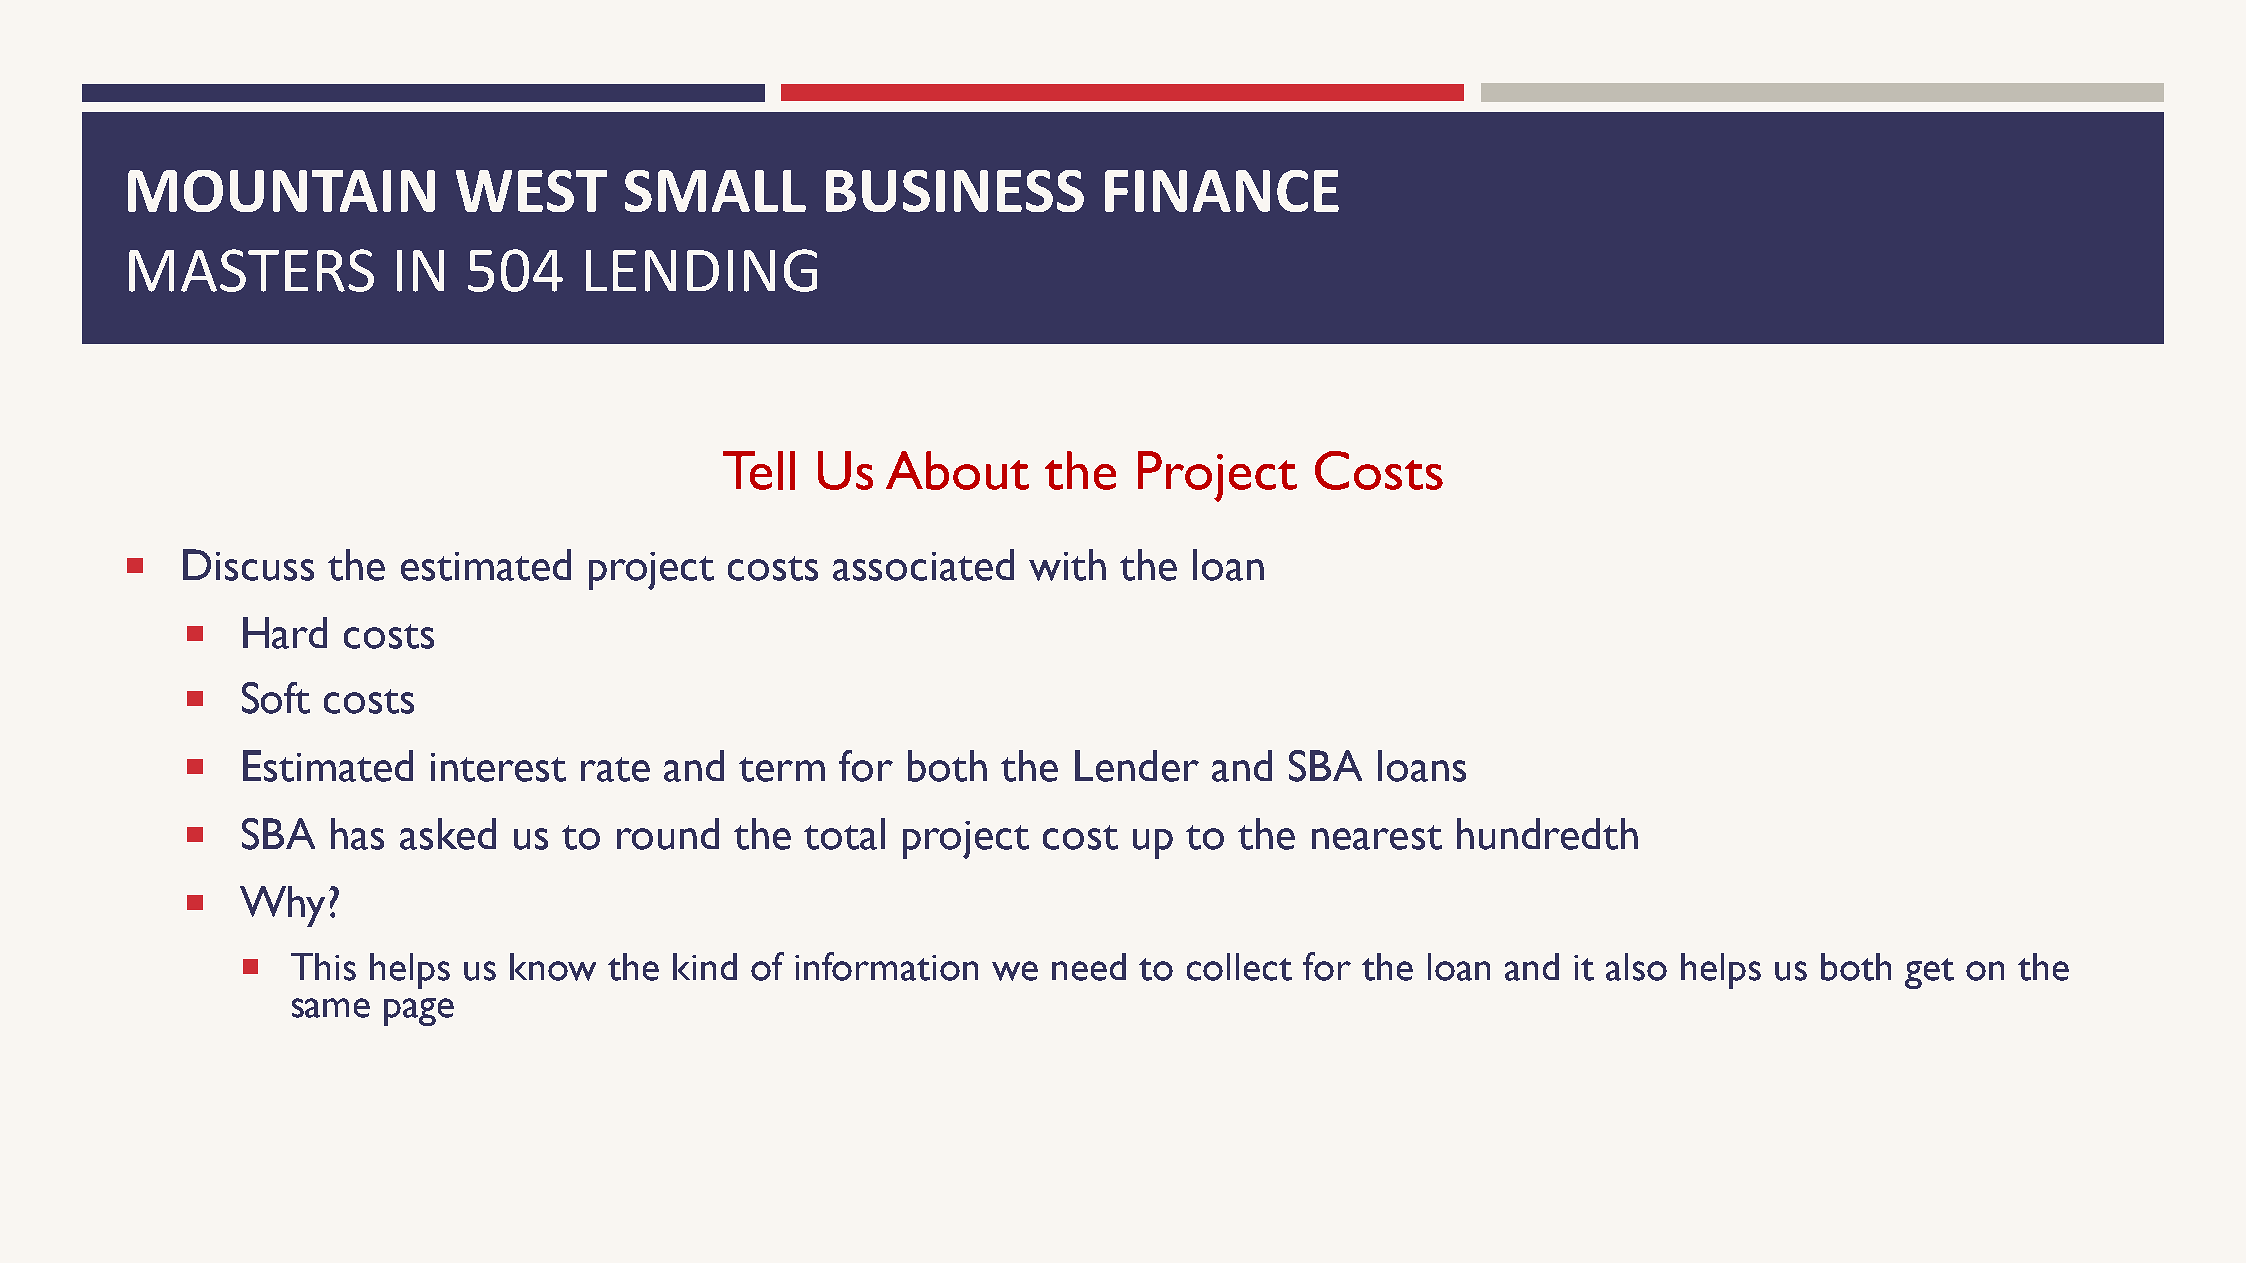 This screenshot has height=1263, width=2246. I want to click on page, so click(419, 1012).
